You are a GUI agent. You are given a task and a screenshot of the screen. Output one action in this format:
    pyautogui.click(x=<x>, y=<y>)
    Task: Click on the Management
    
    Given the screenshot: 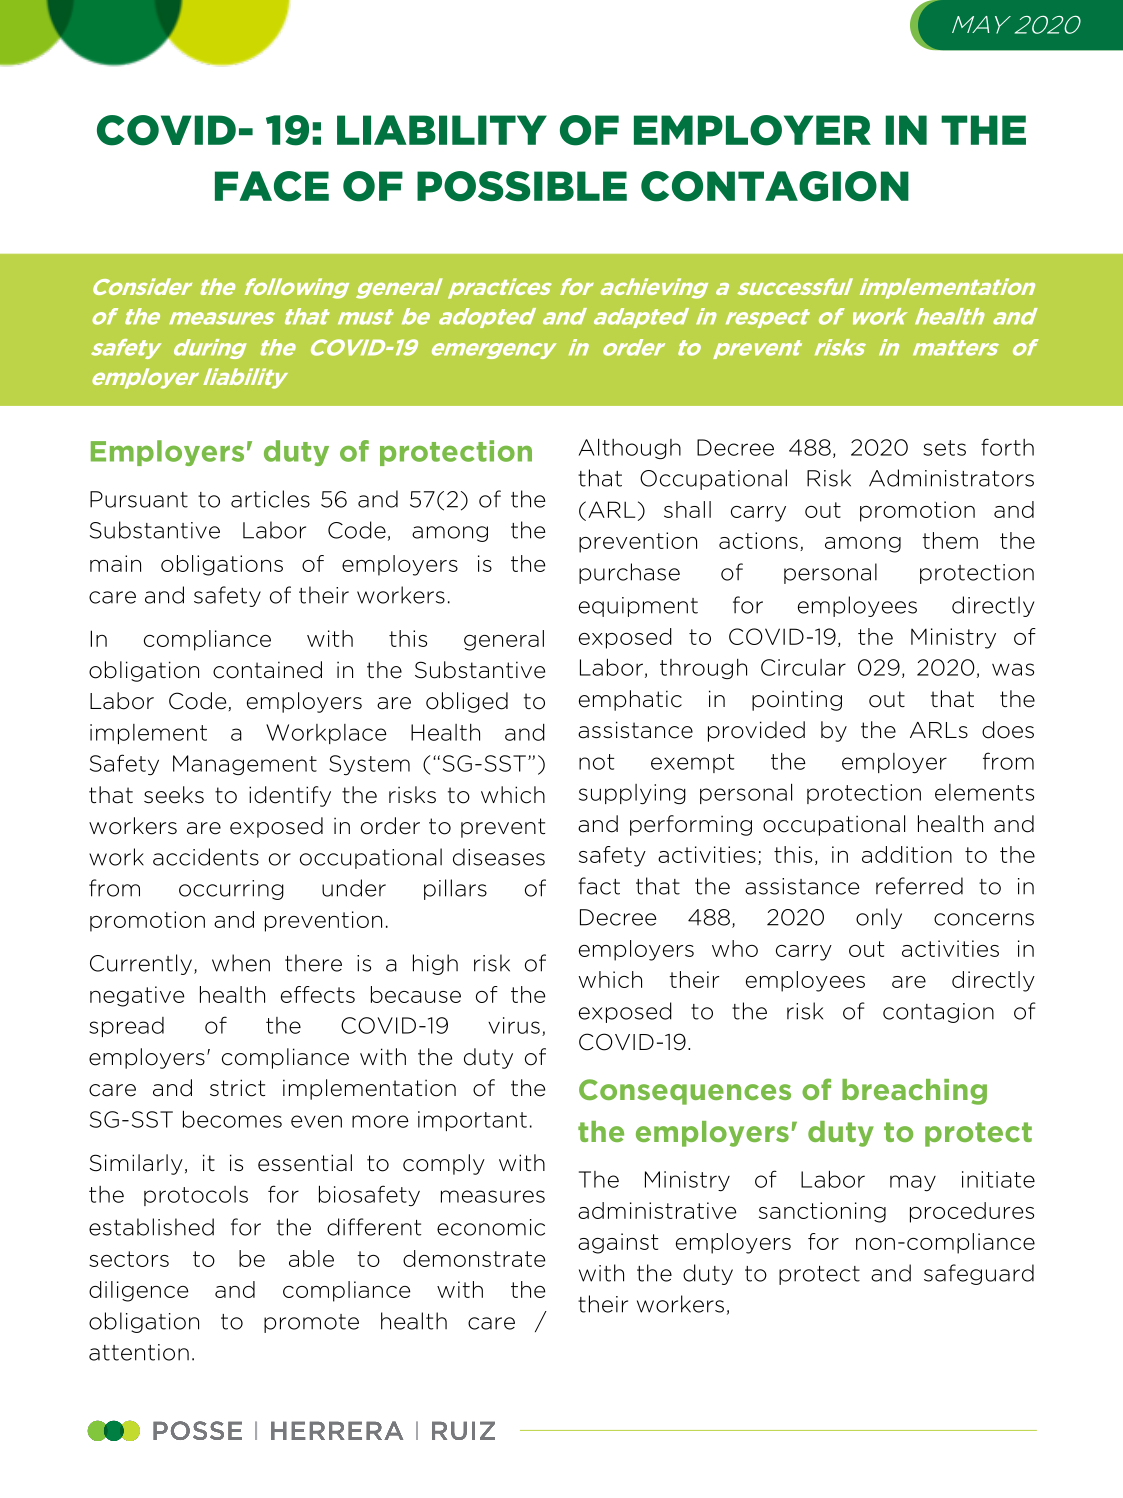 What is the action you would take?
    pyautogui.click(x=245, y=765)
